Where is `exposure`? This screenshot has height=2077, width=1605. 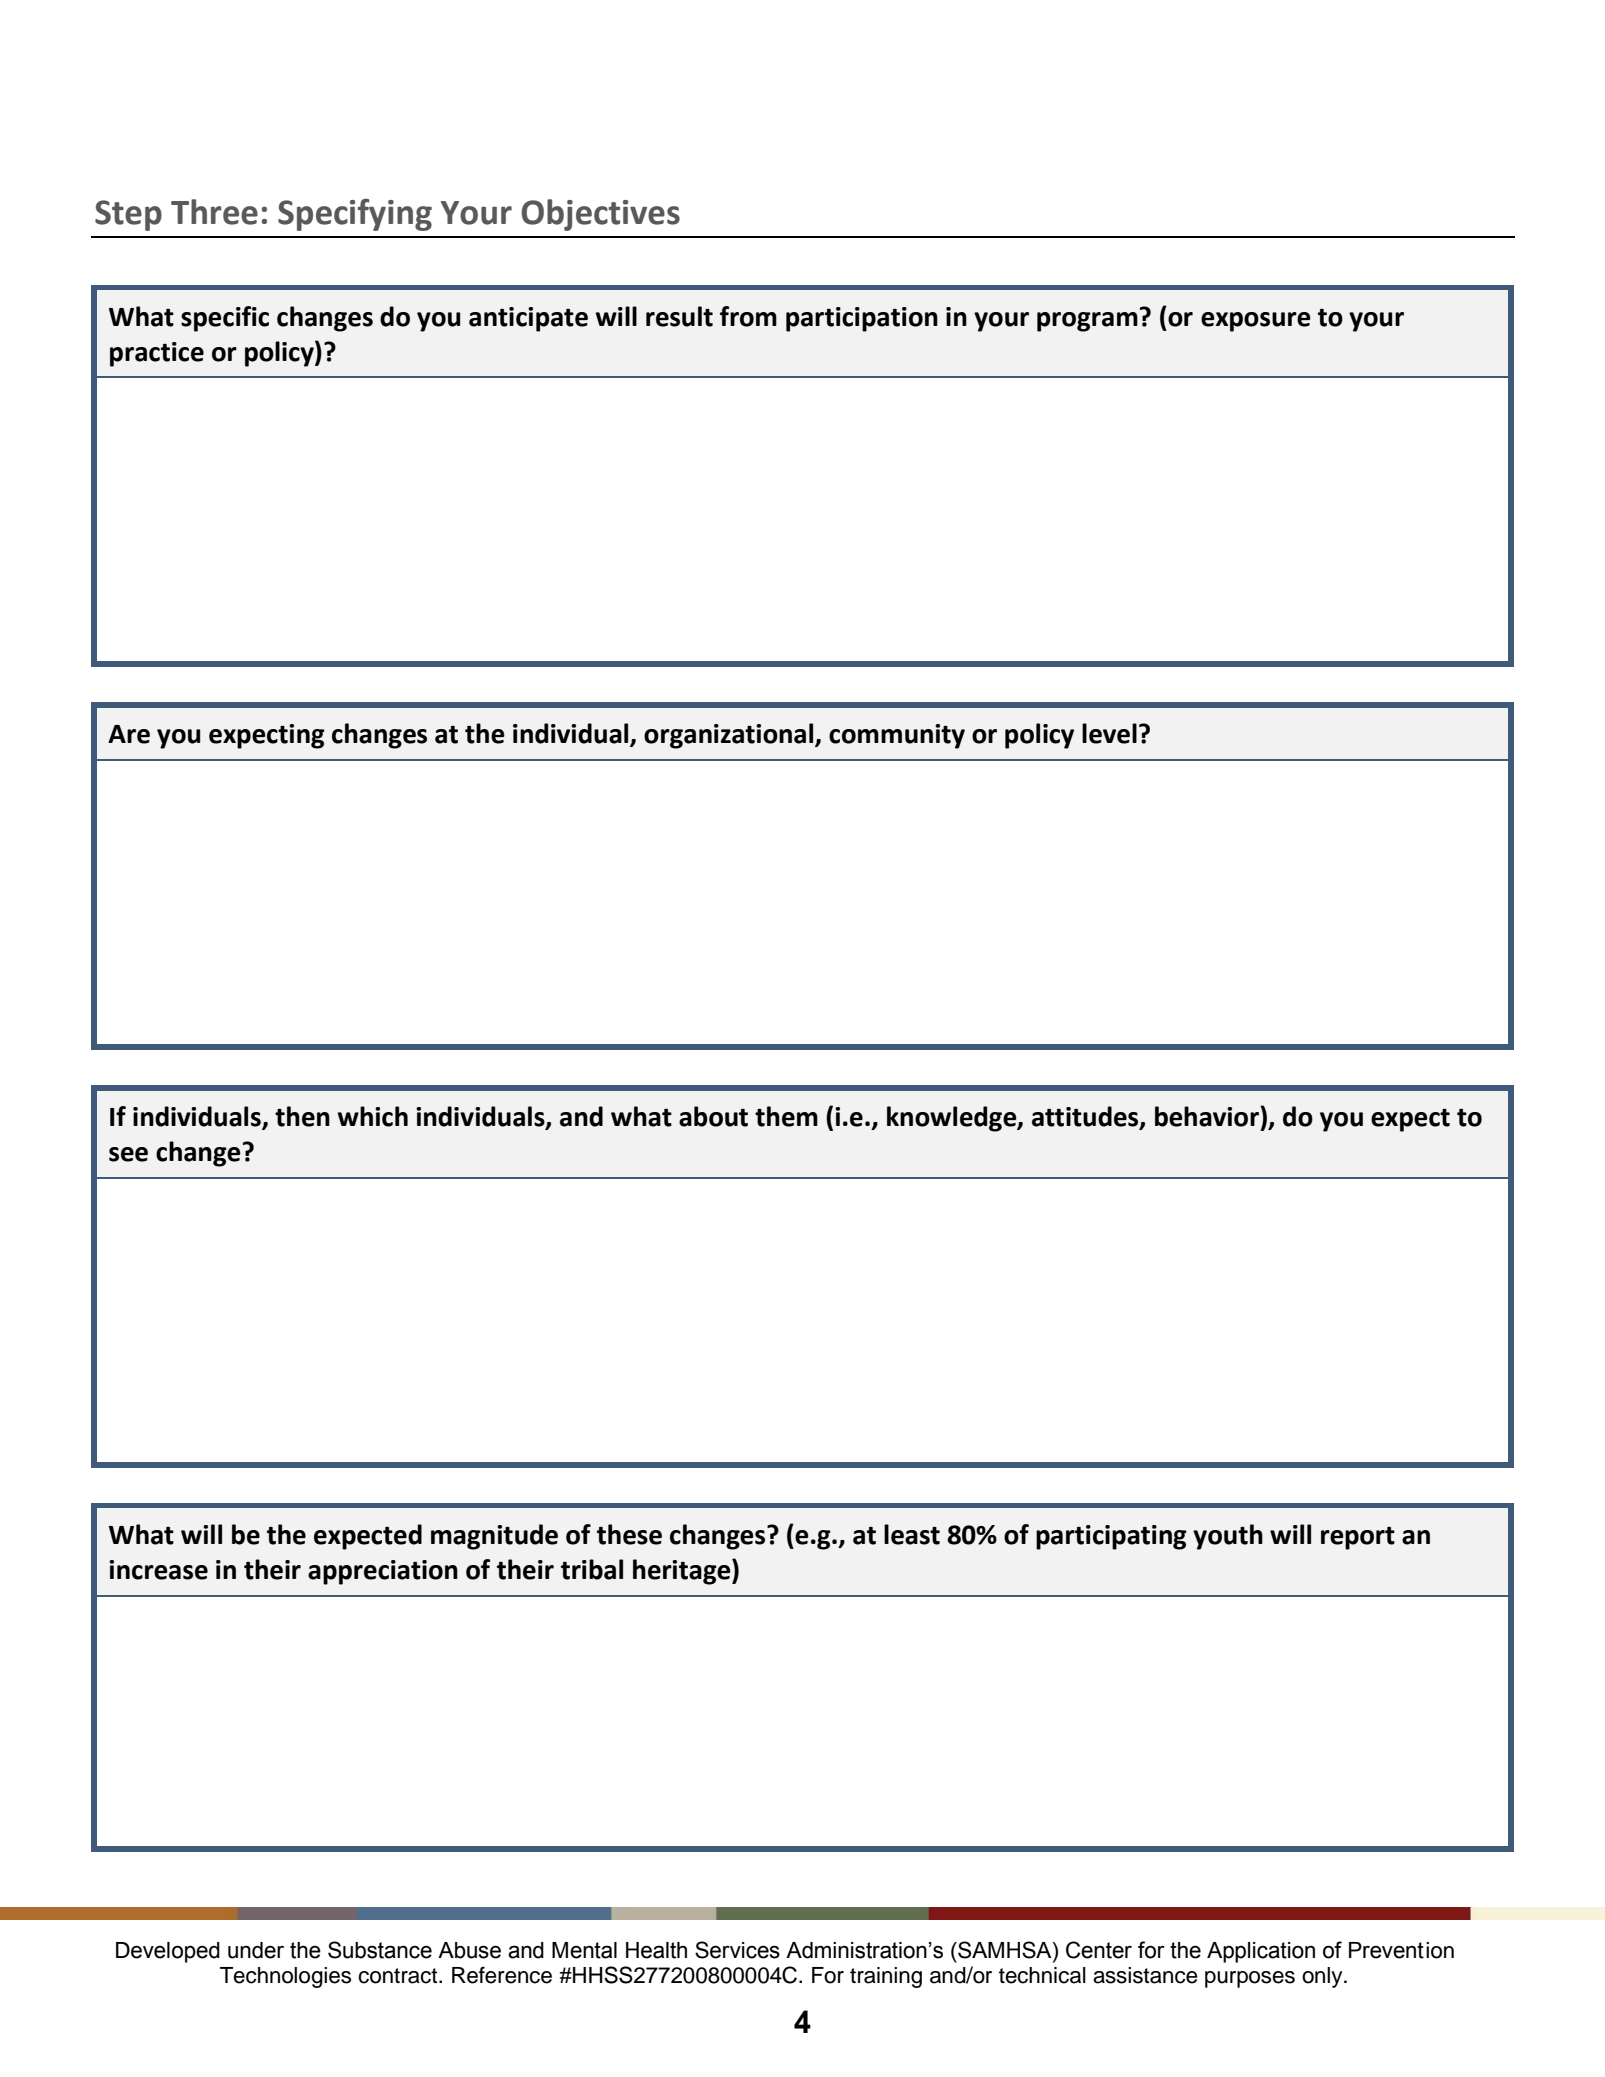 exposure is located at coordinates (1256, 322).
